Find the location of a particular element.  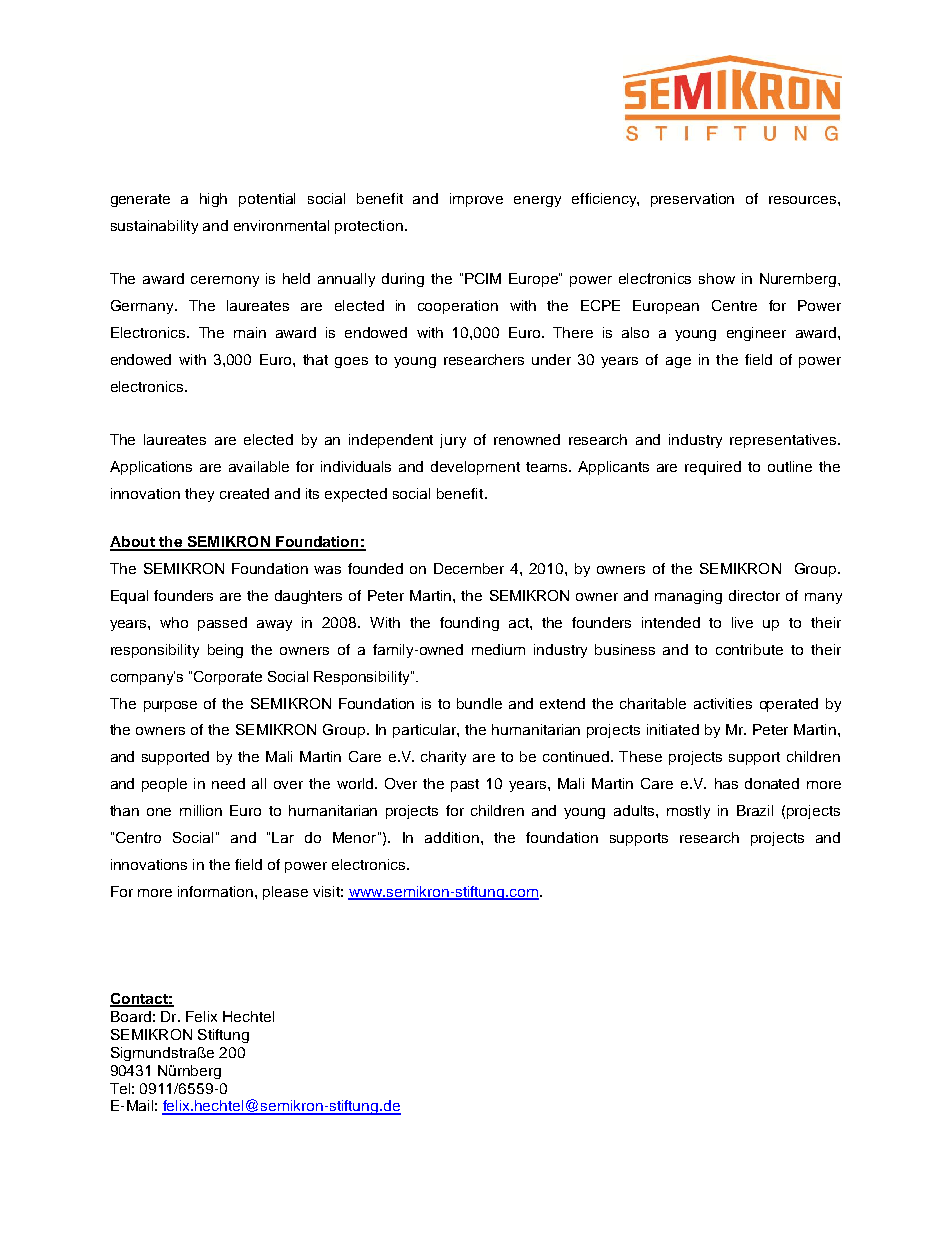

Board is located at coordinates (131, 1016).
